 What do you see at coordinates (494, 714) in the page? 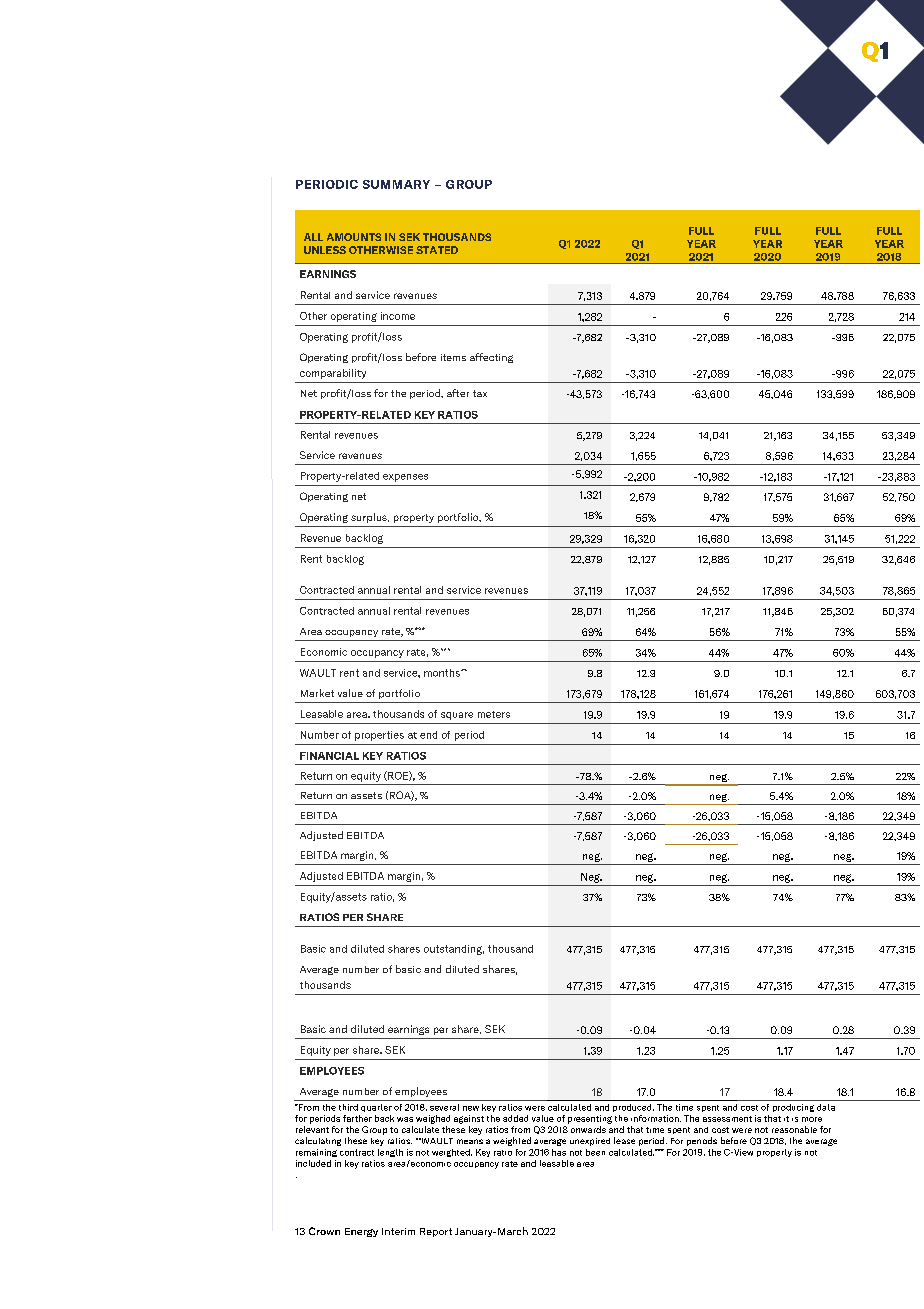
I see `meters` at bounding box center [494, 714].
